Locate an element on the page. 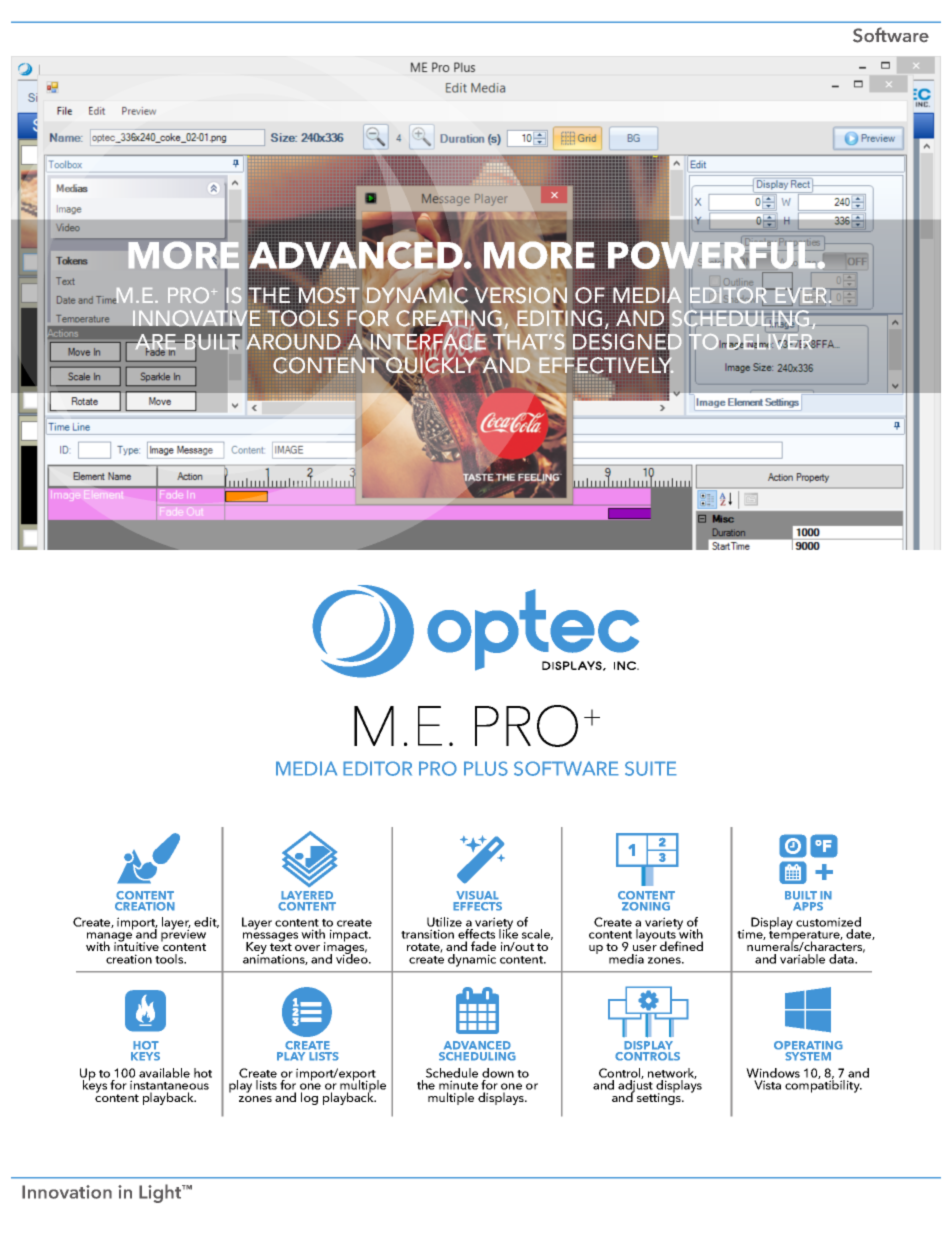 The image size is (952, 1233). QUICKLY is located at coordinates (430, 365).
